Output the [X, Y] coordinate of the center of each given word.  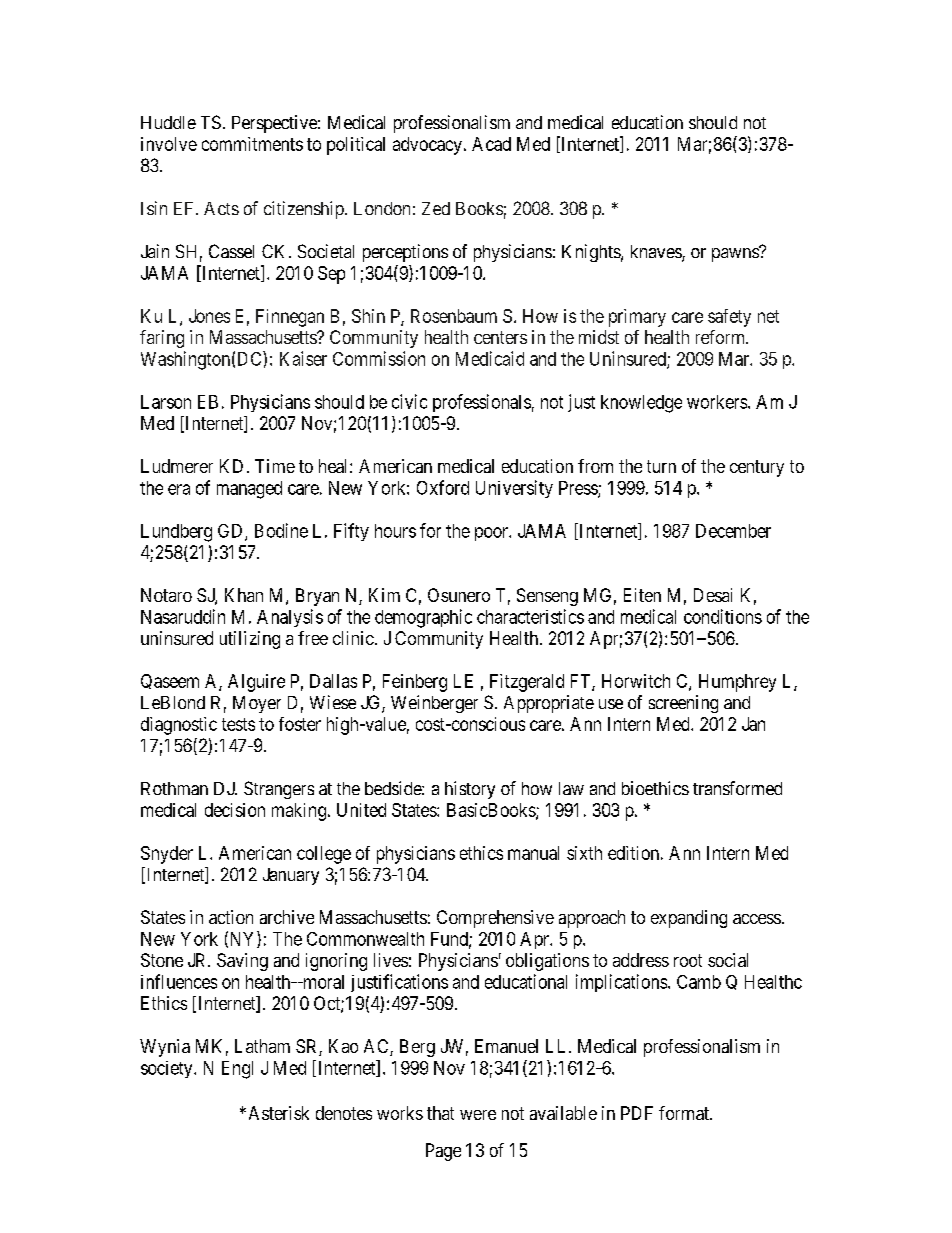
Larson [166, 402]
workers [717, 402]
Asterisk [279, 1113]
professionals [482, 403]
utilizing [250, 640]
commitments [252, 144]
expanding [689, 919]
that [440, 1113]
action [231, 917]
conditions [723, 616]
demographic [423, 618]
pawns [736, 254]
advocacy [427, 146]
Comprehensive [495, 919]
